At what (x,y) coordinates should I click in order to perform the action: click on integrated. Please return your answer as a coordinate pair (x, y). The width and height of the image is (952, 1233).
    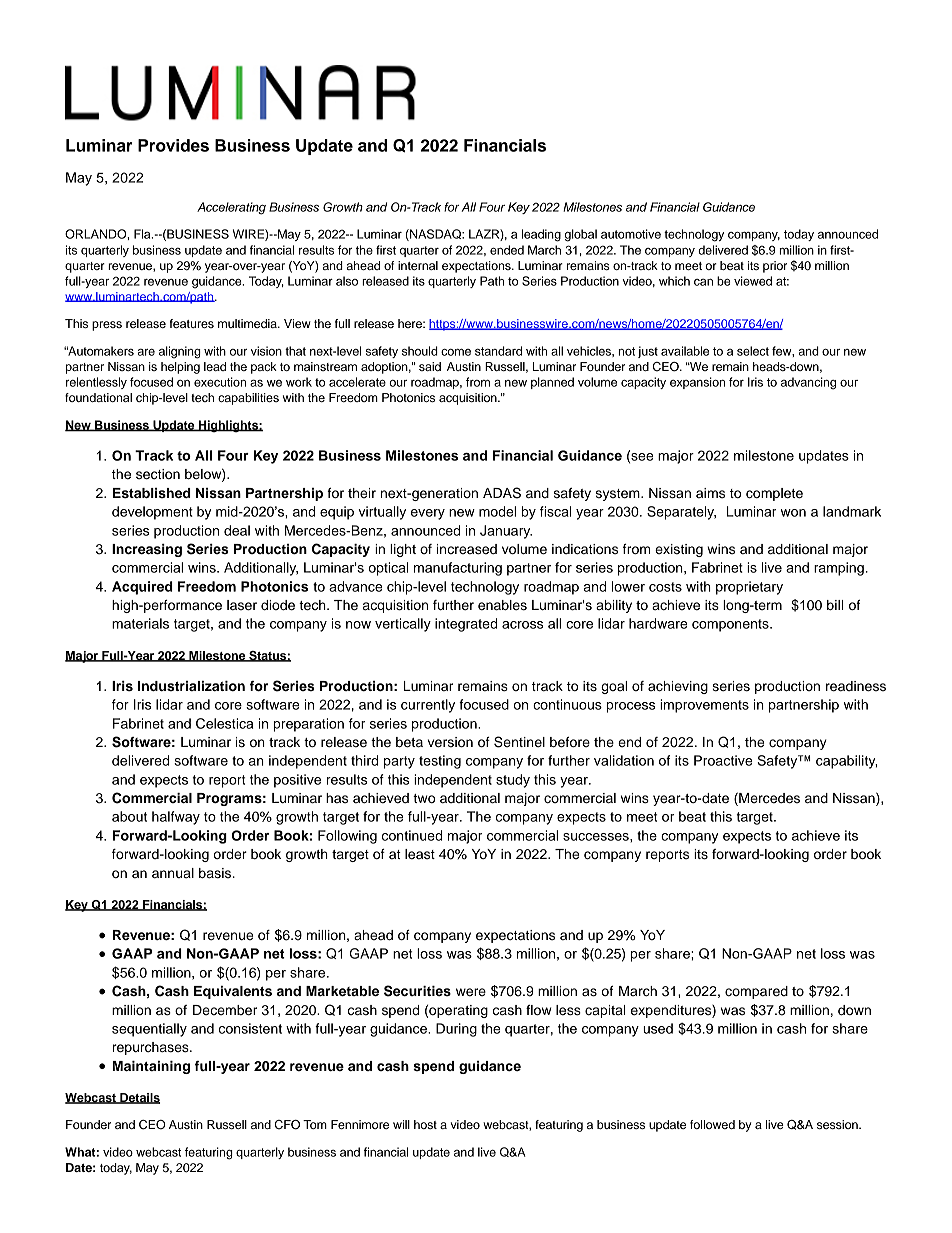
    Looking at the image, I should click on (466, 625).
